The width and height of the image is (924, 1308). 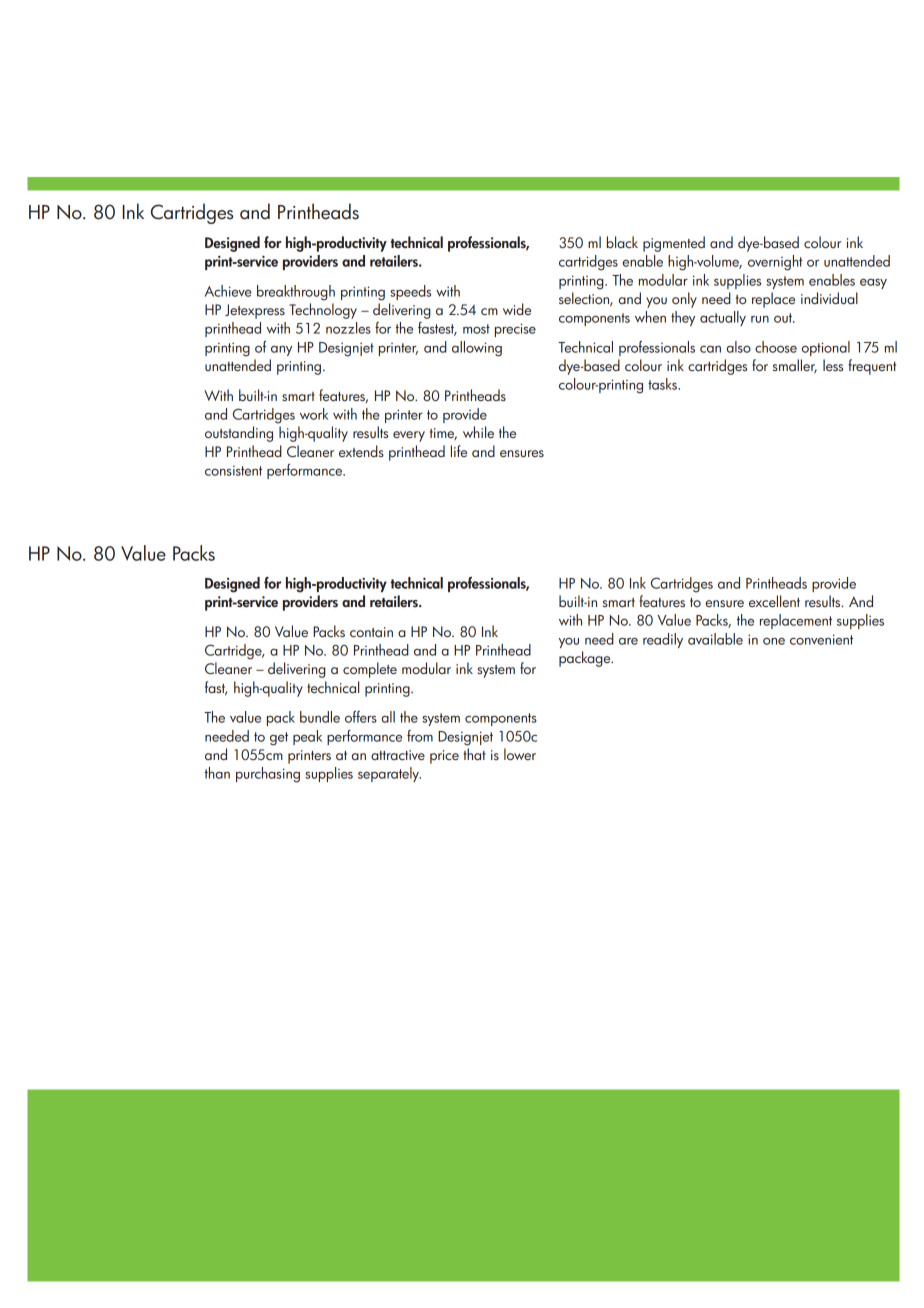 I want to click on black, so click(x=622, y=242).
